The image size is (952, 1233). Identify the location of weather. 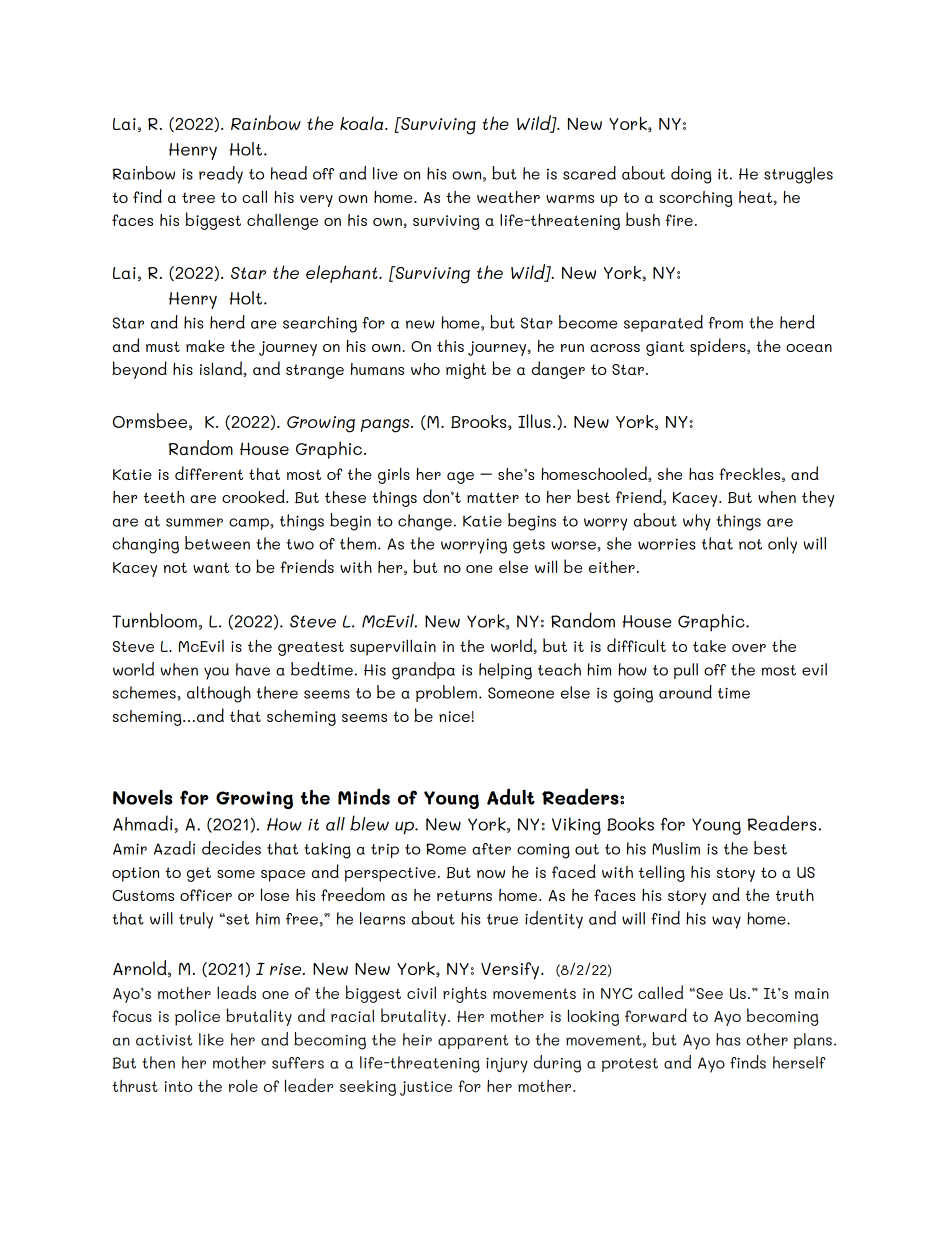
(508, 197).
